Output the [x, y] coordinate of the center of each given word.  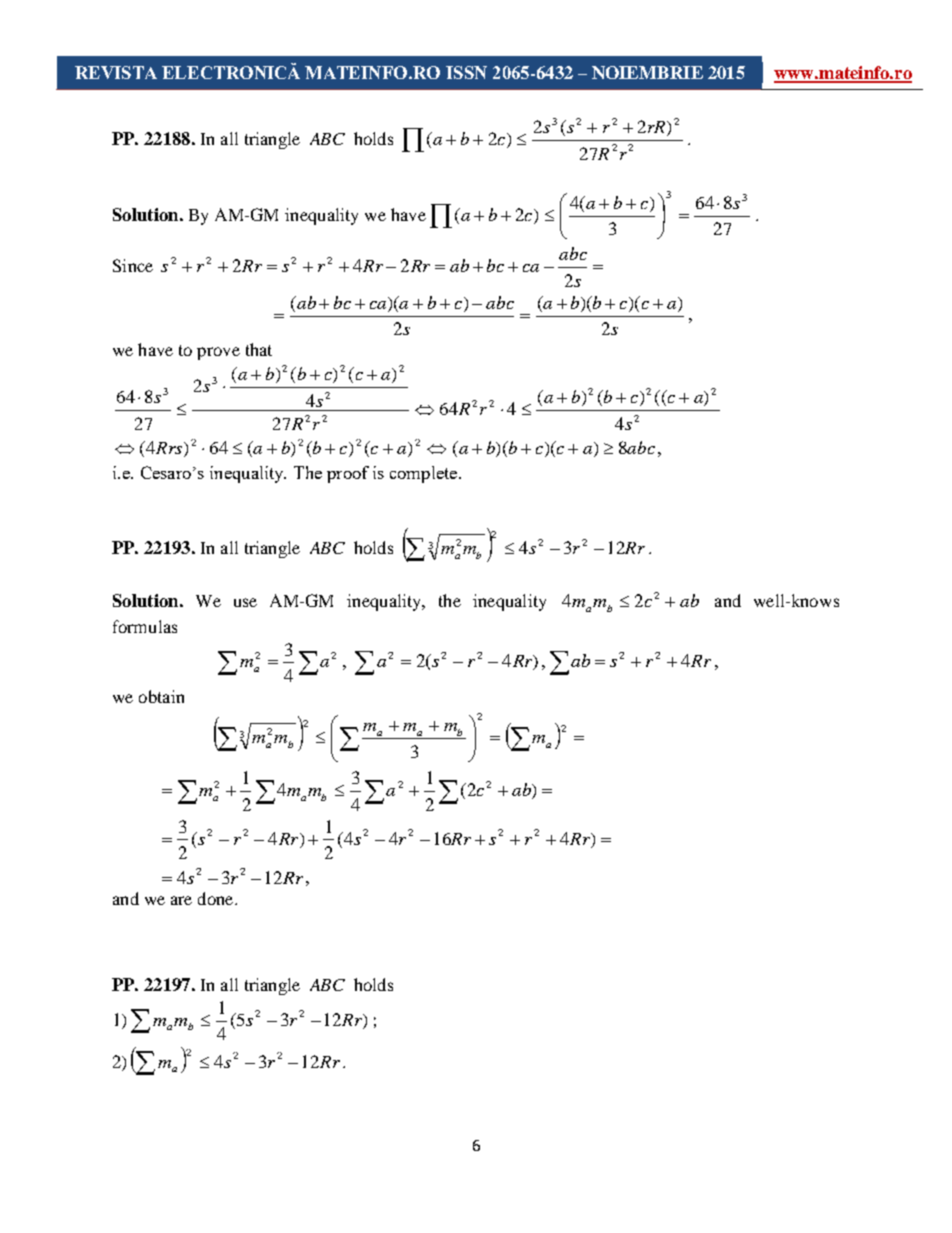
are [181, 900]
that [259, 349]
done [217, 898]
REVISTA [116, 72]
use [245, 602]
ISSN [466, 72]
